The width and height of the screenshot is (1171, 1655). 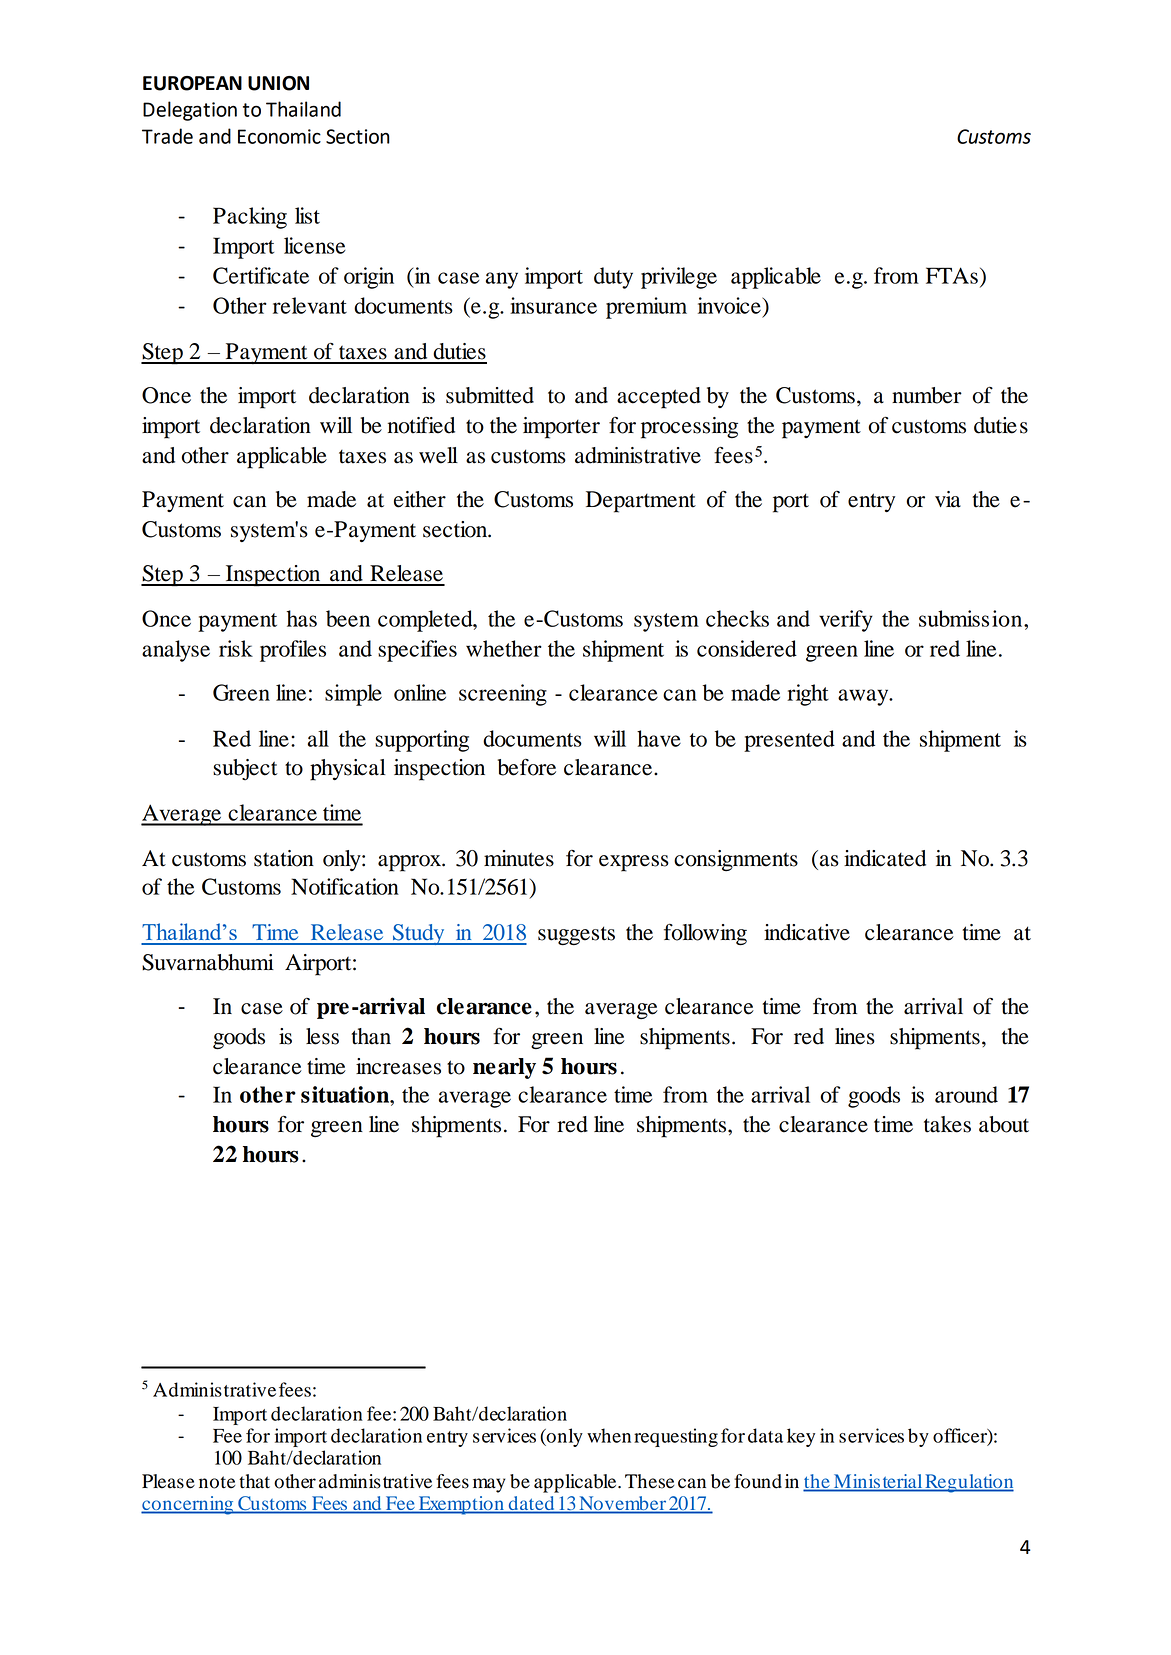 What do you see at coordinates (254, 1481) in the screenshot?
I see `that` at bounding box center [254, 1481].
